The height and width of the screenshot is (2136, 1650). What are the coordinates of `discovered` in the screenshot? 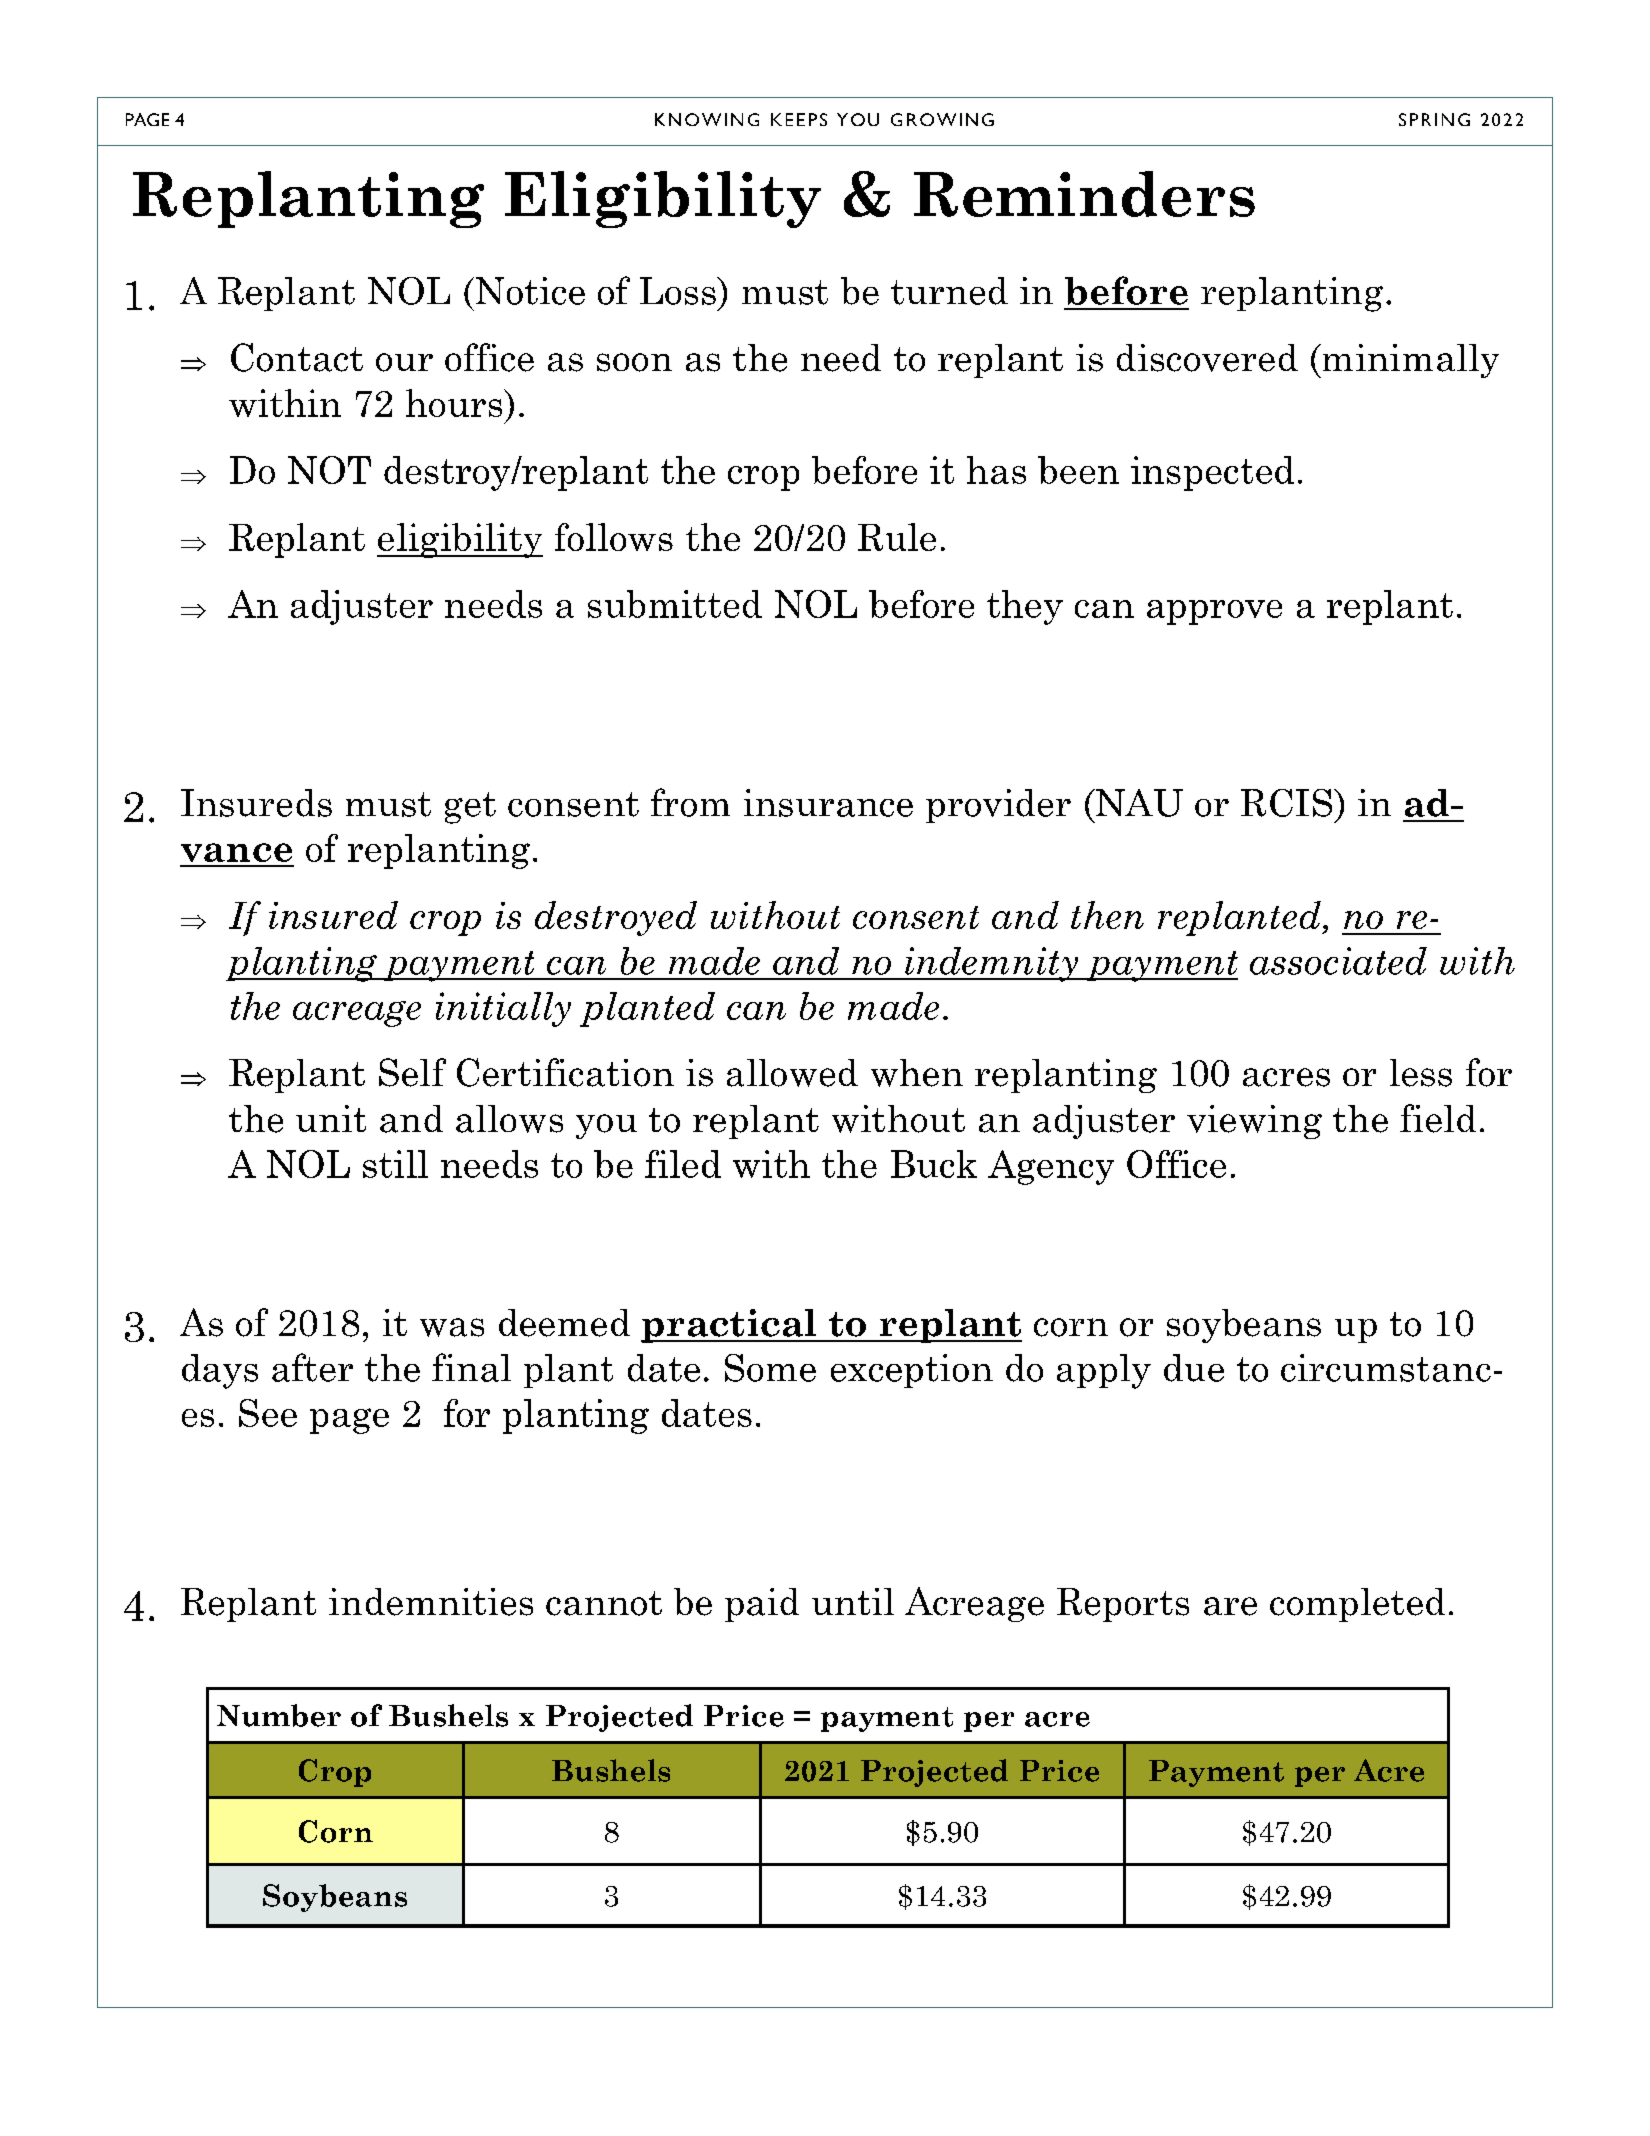 It's located at (1207, 358).
